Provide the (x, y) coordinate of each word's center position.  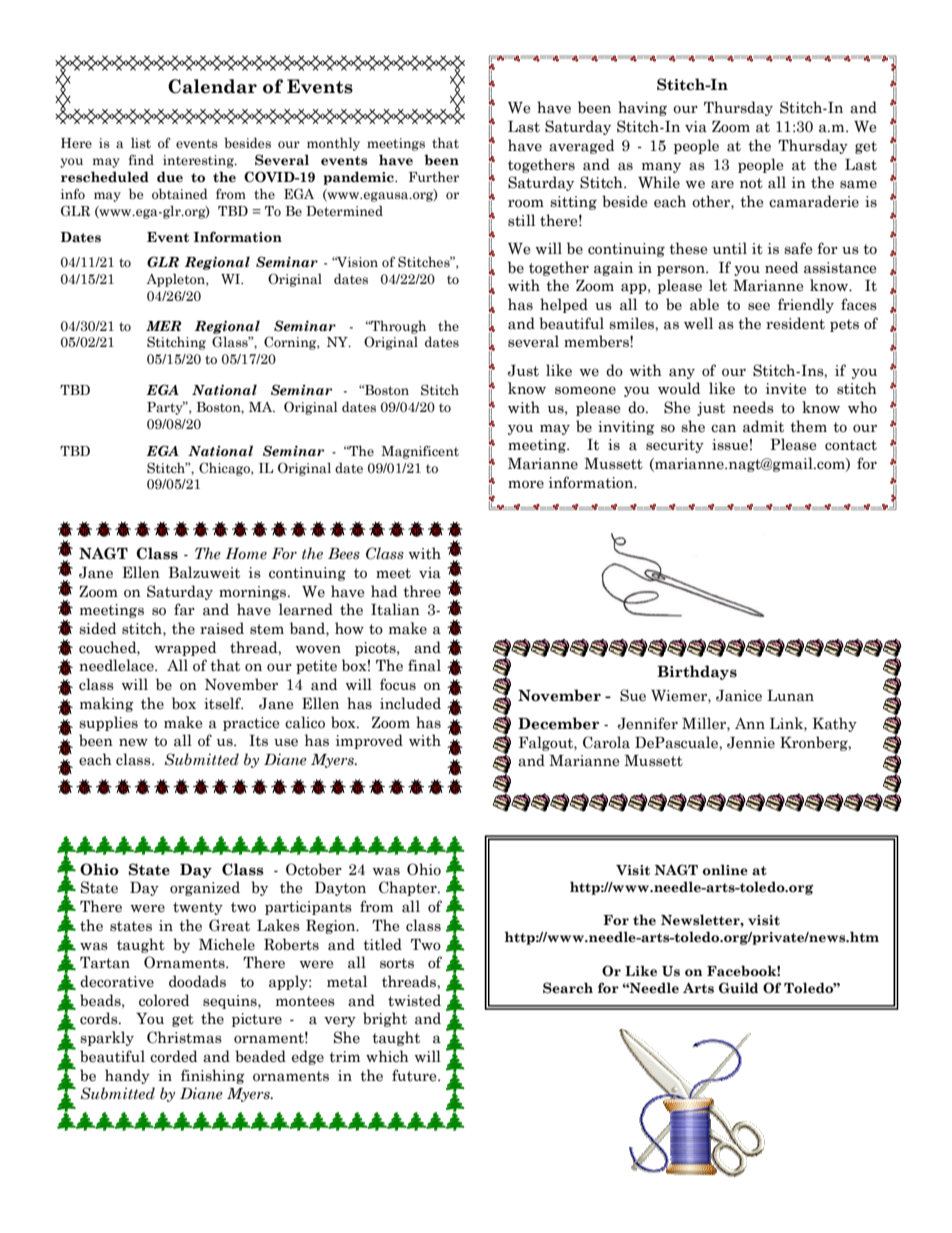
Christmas (184, 1037)
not (751, 183)
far (184, 609)
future (415, 1075)
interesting (199, 161)
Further (434, 177)
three (422, 591)
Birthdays (697, 672)
